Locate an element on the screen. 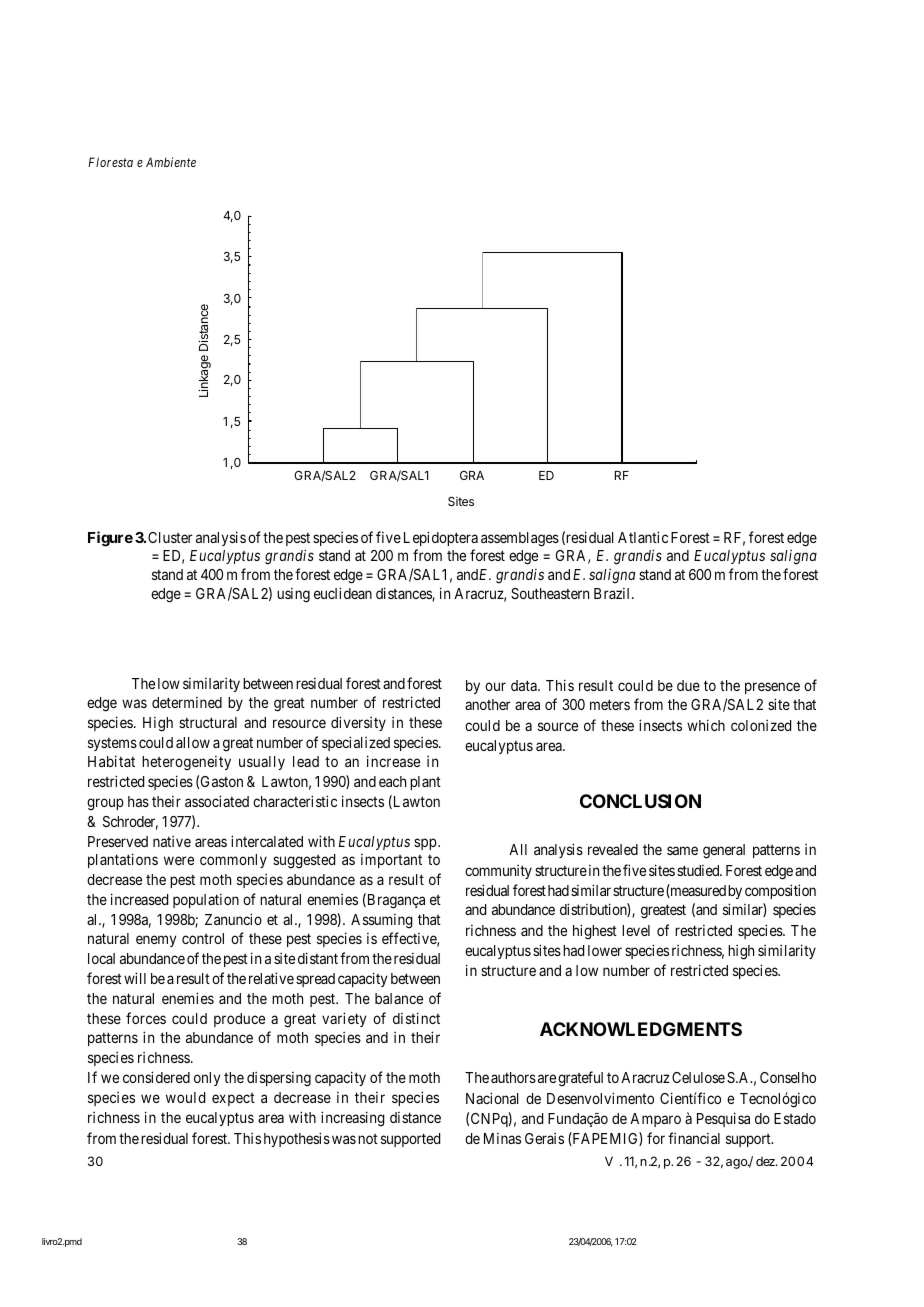 This screenshot has width=924, height=1307. Atlantic is located at coordinates (643, 537).
